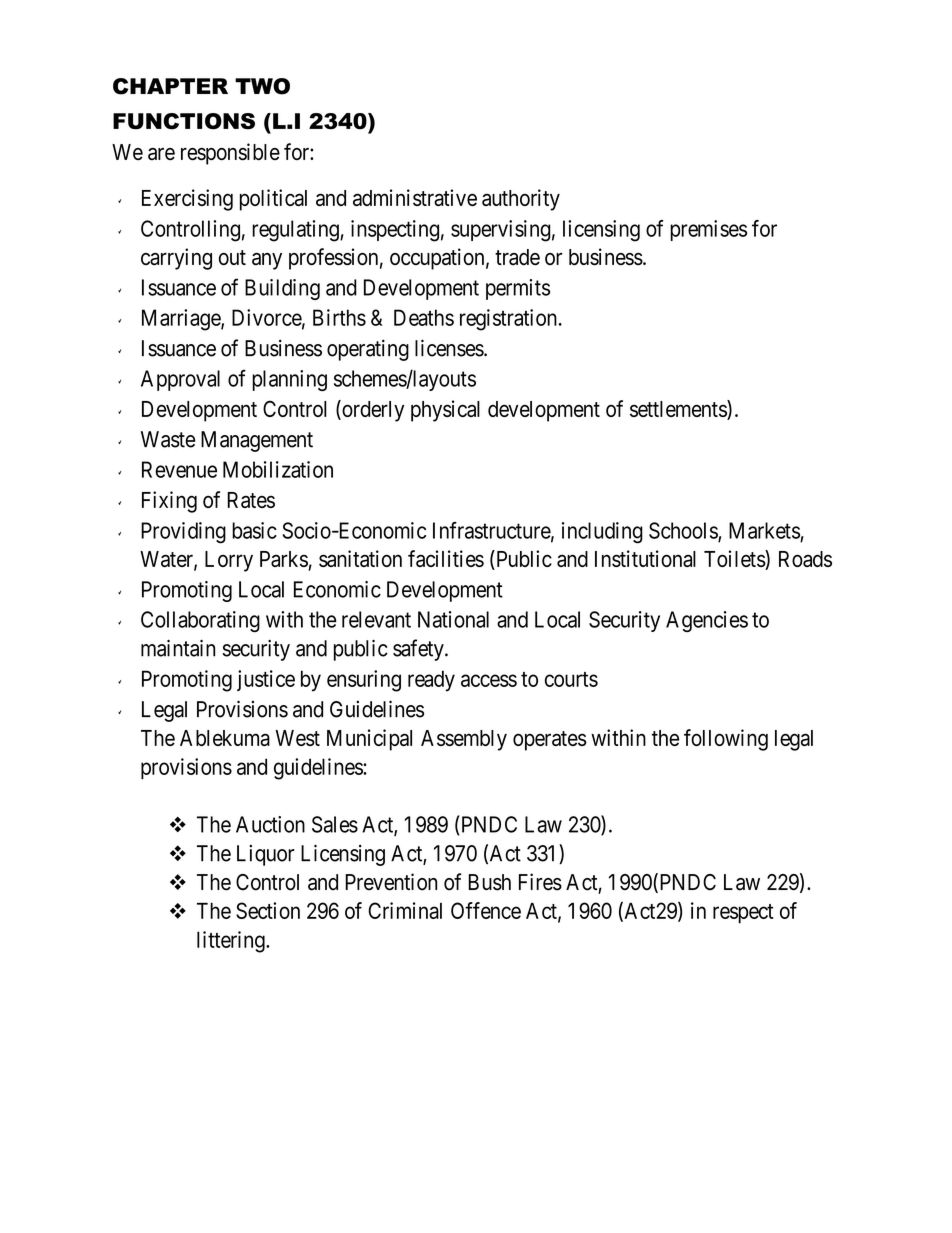 The width and height of the page is (952, 1233). Describe the element at coordinates (602, 533) in the page. I see `including` at that location.
